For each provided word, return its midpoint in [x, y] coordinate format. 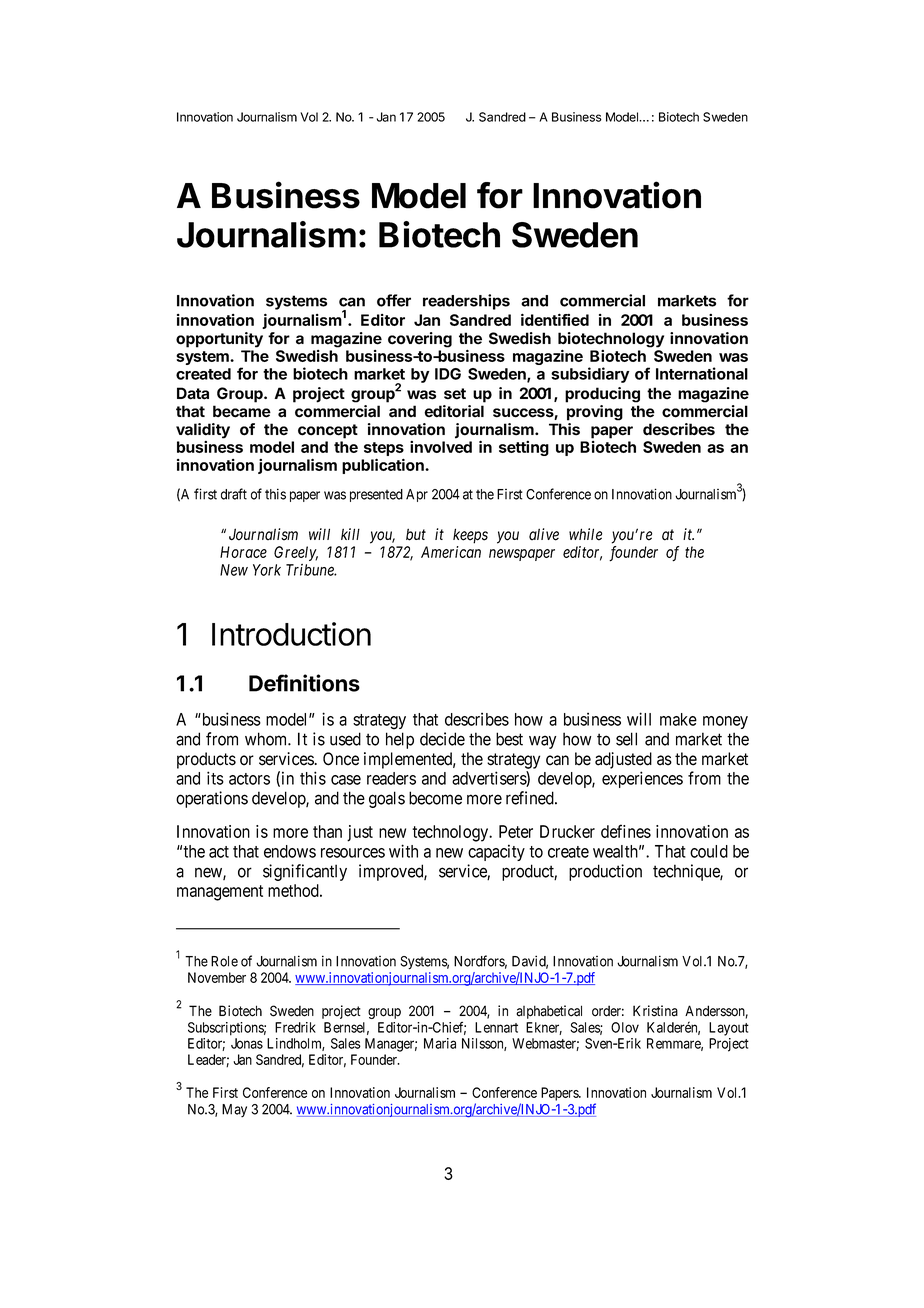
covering [420, 340]
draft [234, 494]
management [220, 893]
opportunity [219, 340]
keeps [470, 536]
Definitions [304, 683]
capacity [496, 852]
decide [442, 739]
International [702, 373]
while [585, 534]
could [709, 851]
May [234, 1110]
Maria [440, 1043]
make [678, 719]
